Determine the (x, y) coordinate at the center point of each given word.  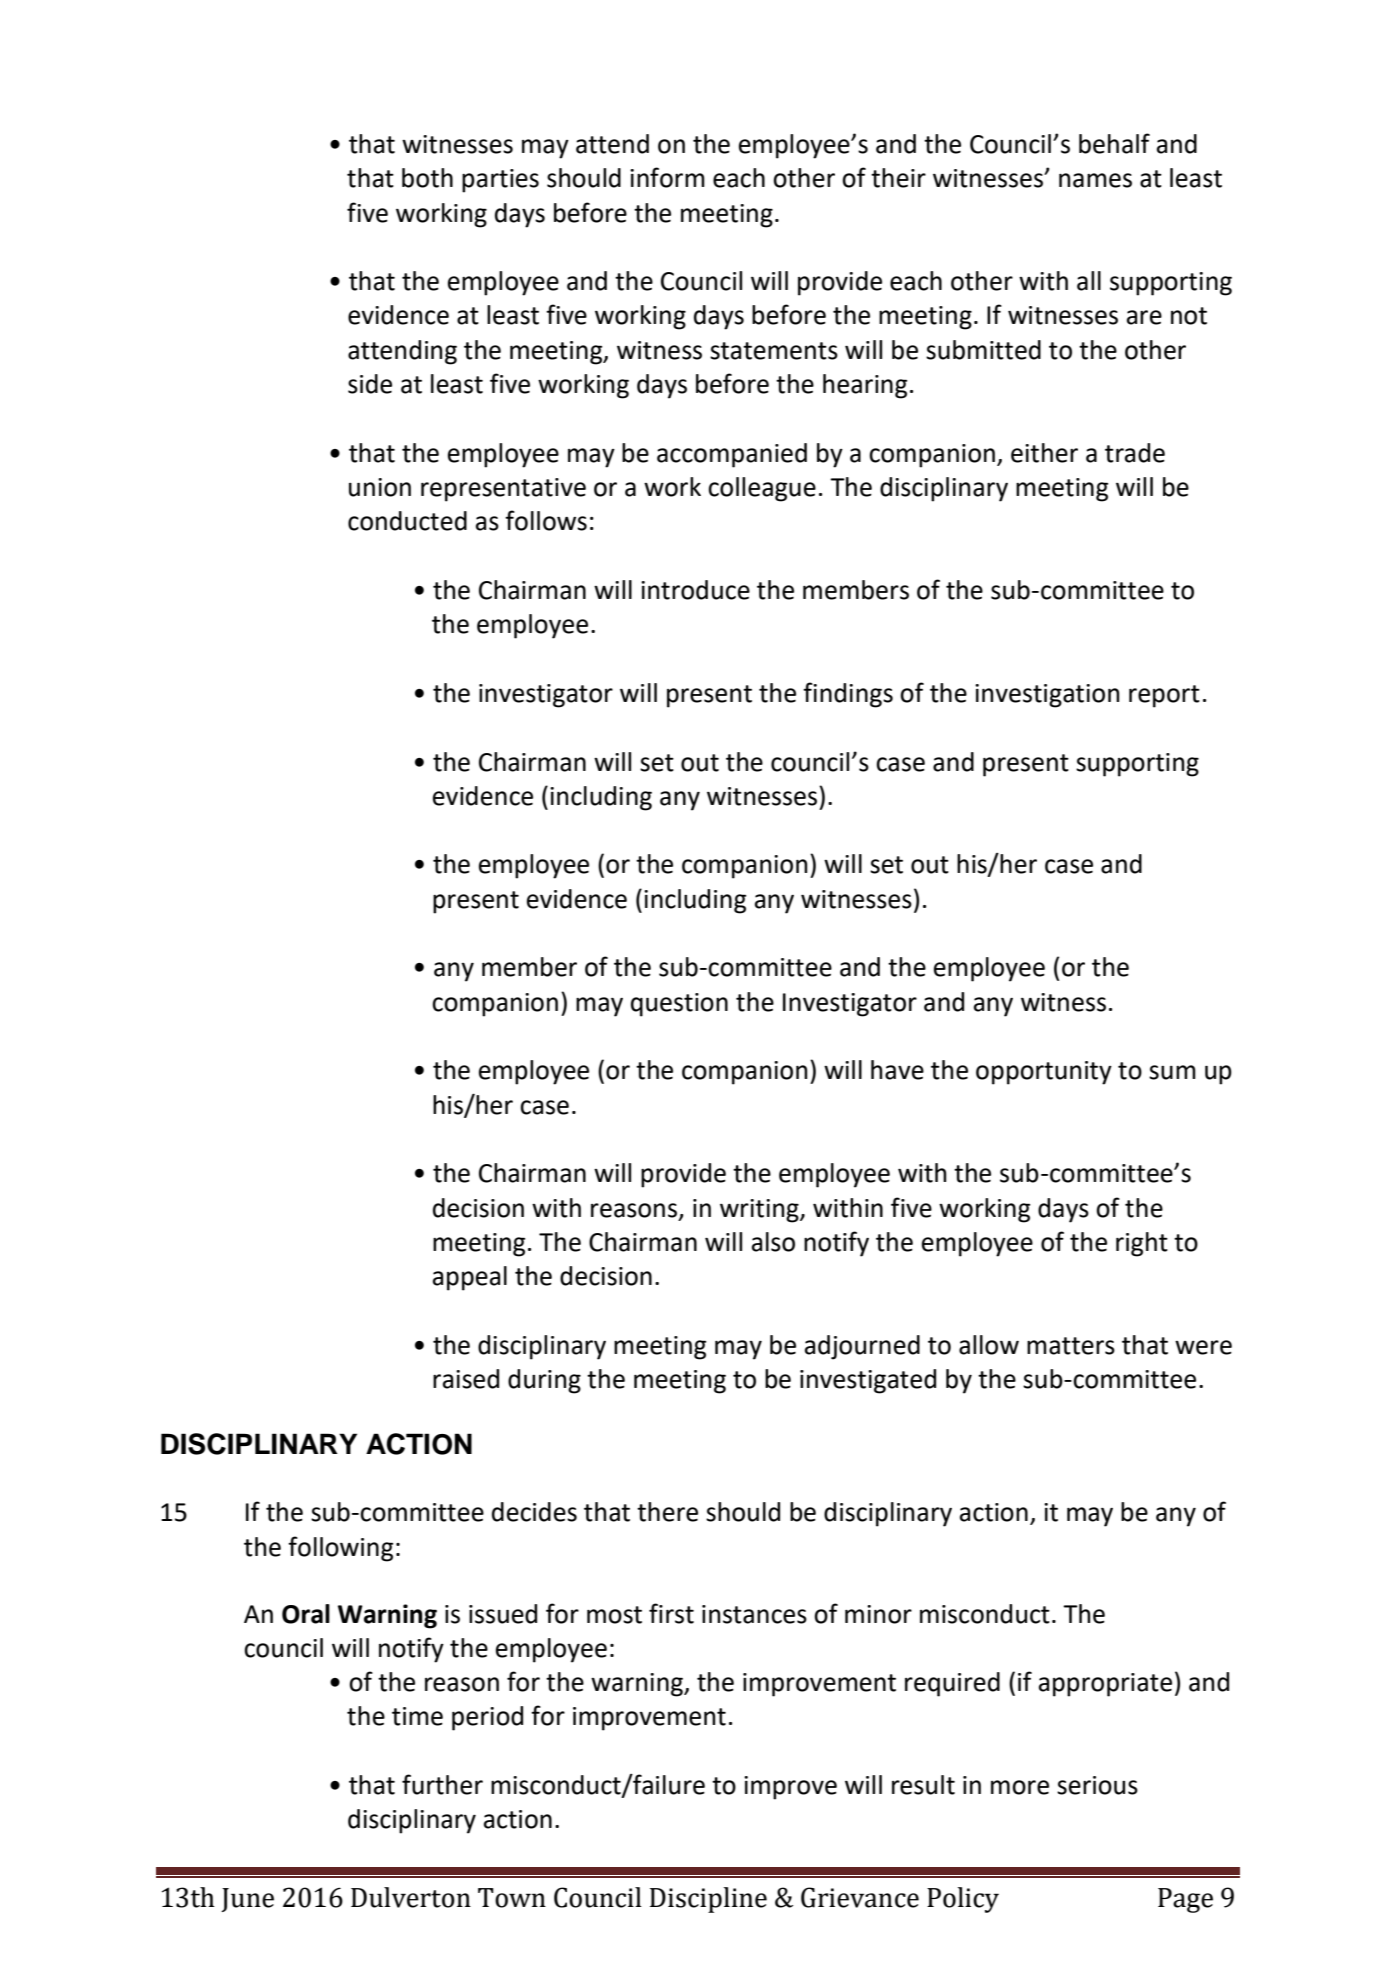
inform (667, 177)
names (1095, 180)
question (679, 1005)
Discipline (708, 1900)
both (427, 178)
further (442, 1784)
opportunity (1044, 1073)
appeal (470, 1278)
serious (1097, 1785)
